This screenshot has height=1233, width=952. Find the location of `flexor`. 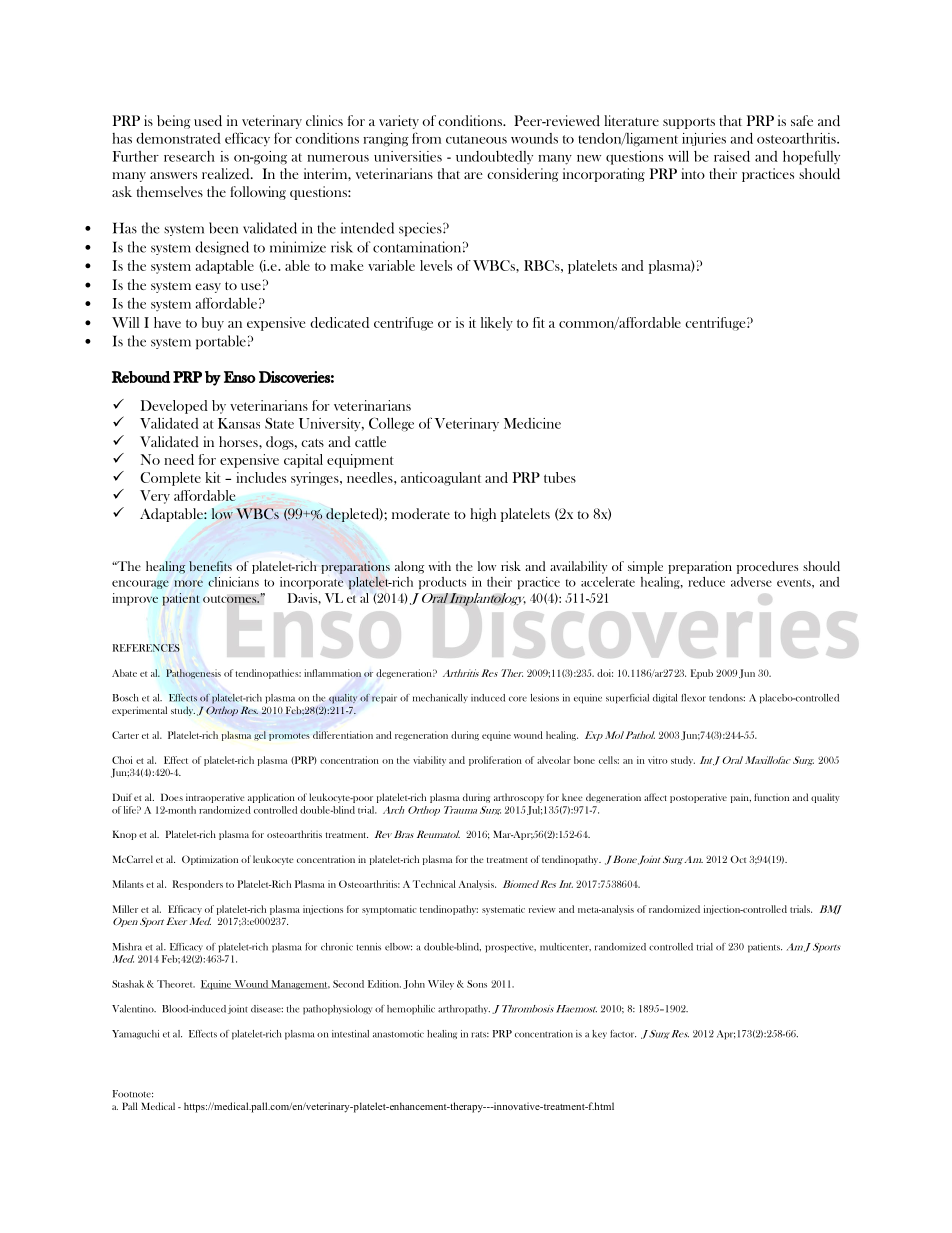

flexor is located at coordinates (693, 698).
